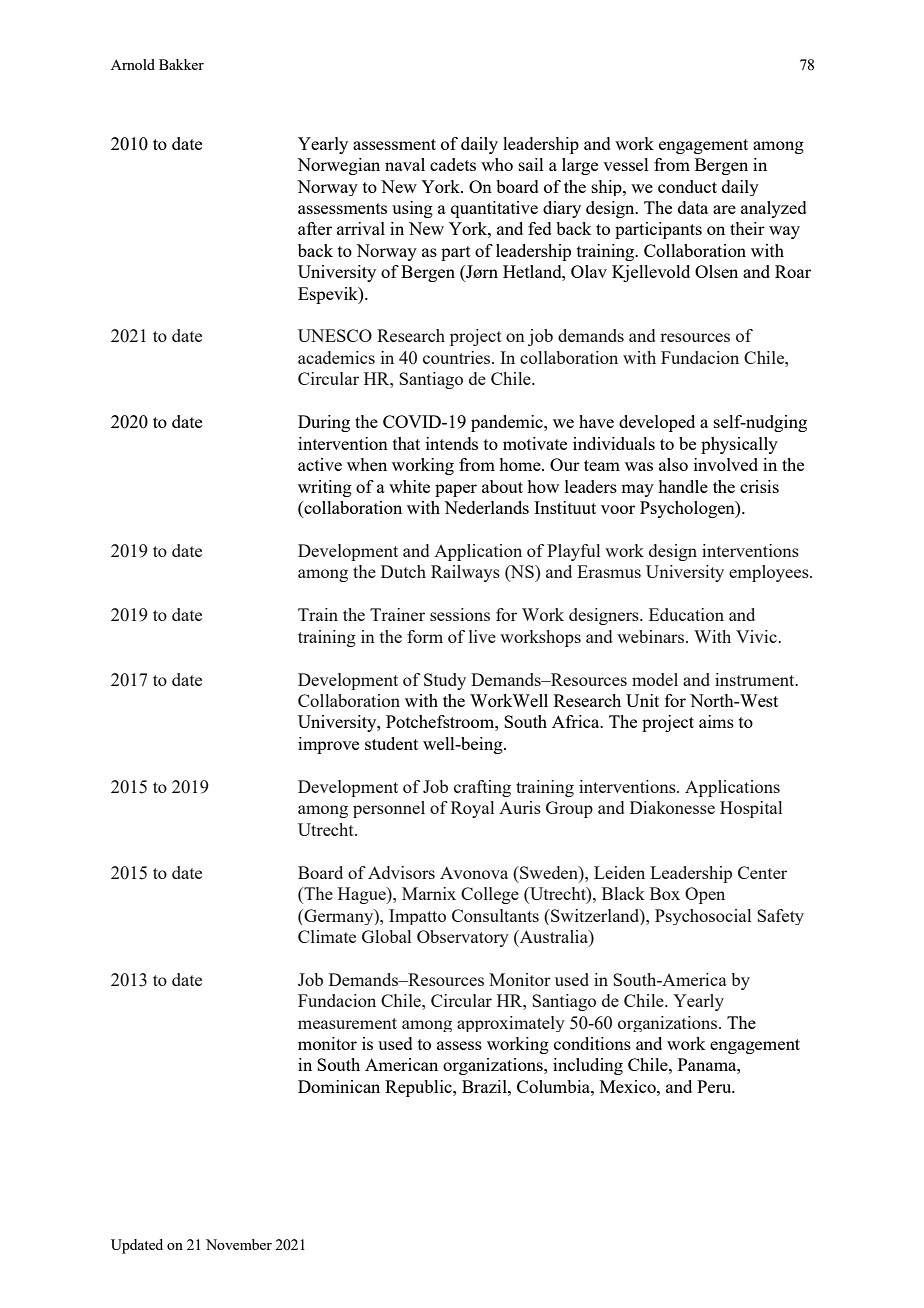 The width and height of the page is (924, 1308). I want to click on employees, so click(770, 573).
